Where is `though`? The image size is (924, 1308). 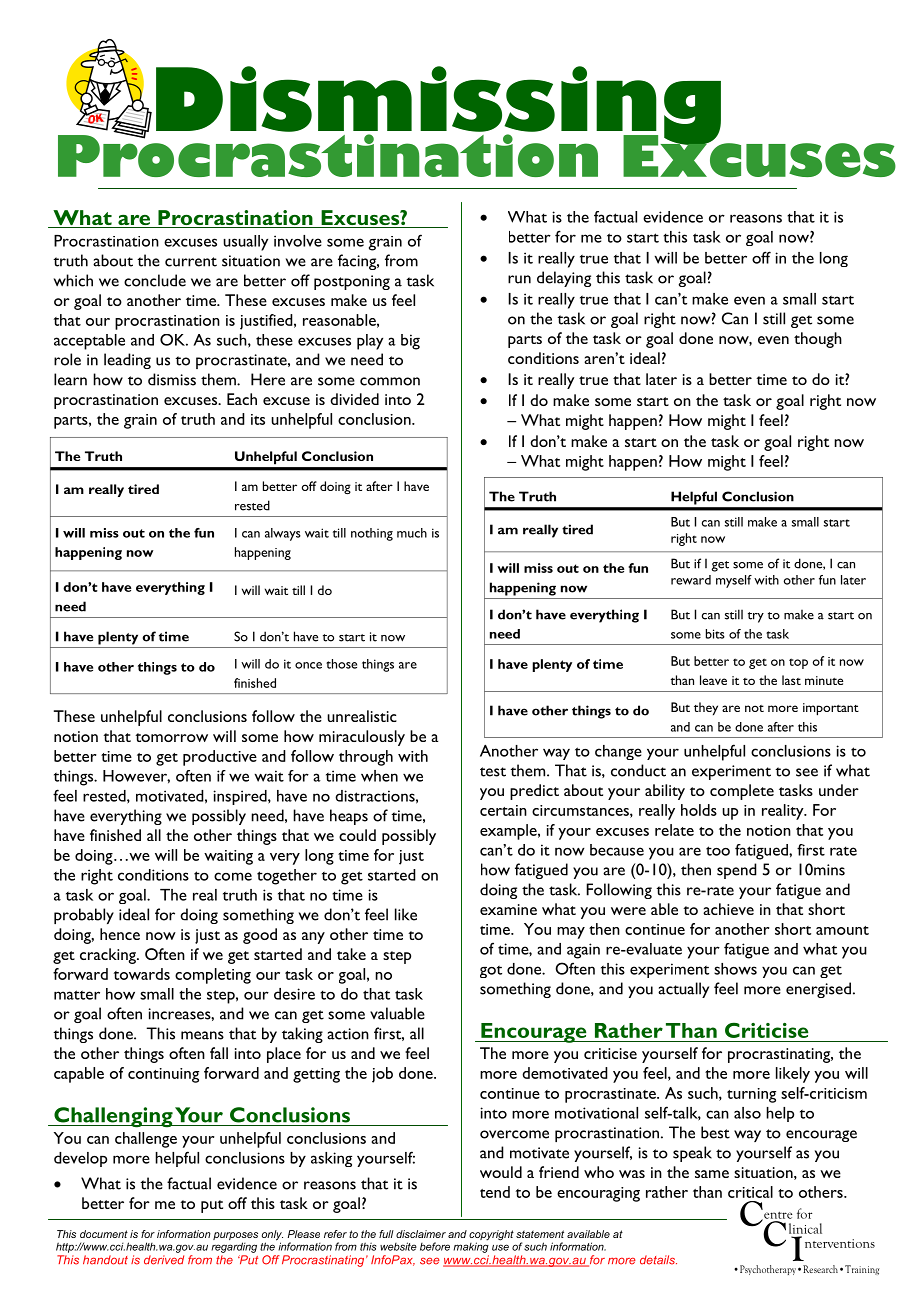 though is located at coordinates (818, 340).
